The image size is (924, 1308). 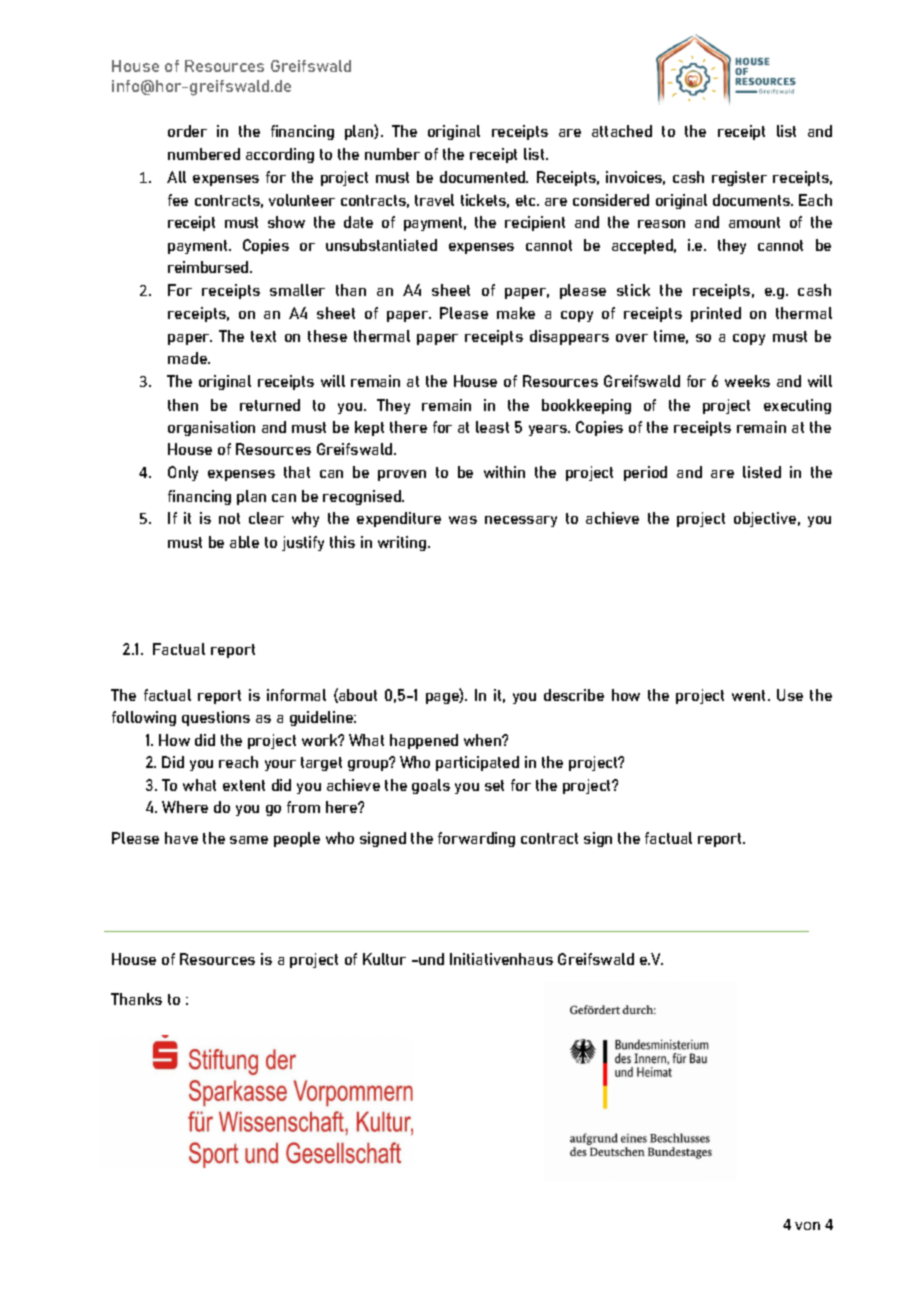 I want to click on und, so click(x=431, y=959).
